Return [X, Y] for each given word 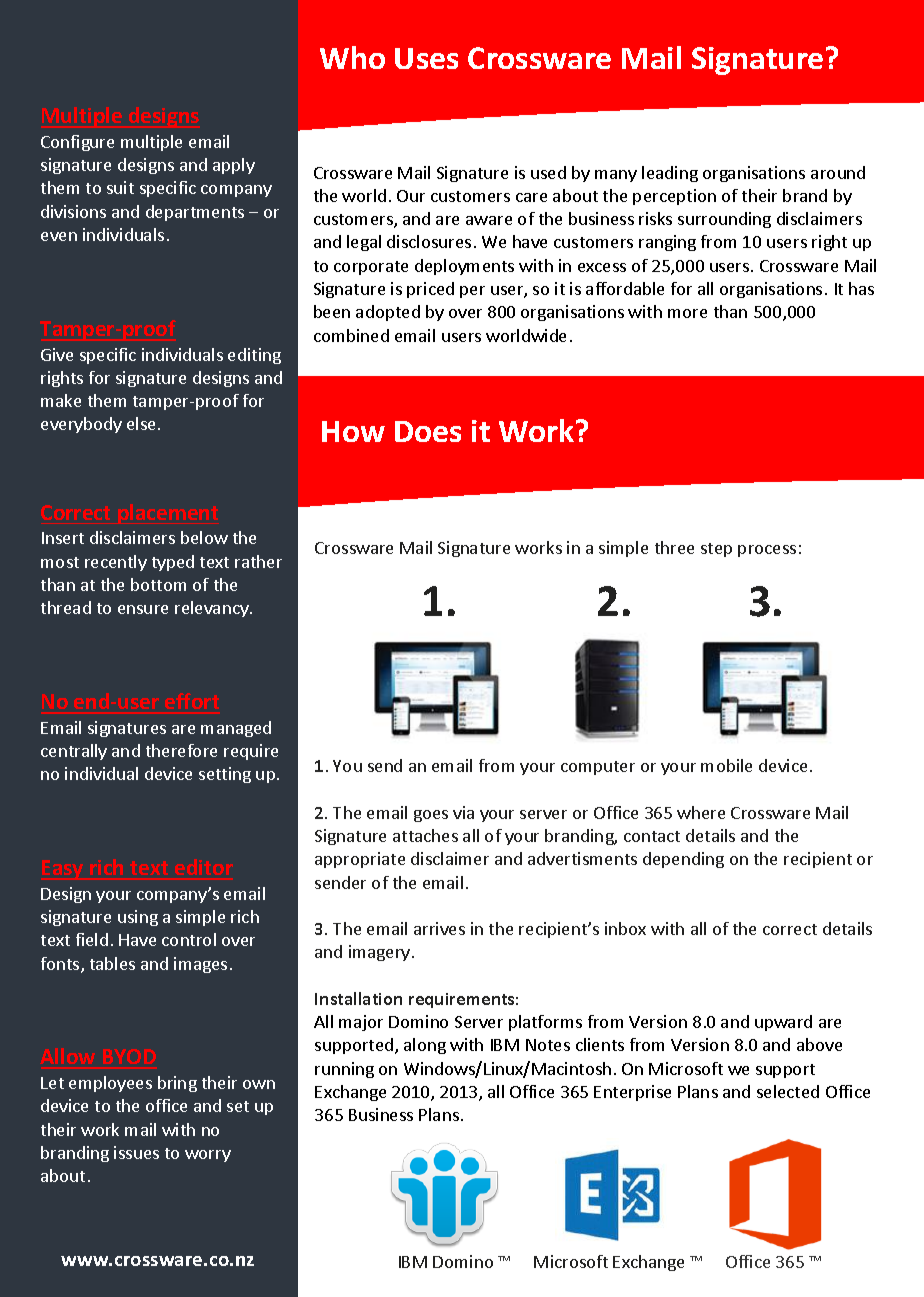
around [838, 172]
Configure [77, 143]
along [425, 1046]
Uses [426, 58]
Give [57, 354]
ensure [143, 609]
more [687, 313]
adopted [388, 313]
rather [258, 561]
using [138, 918]
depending [683, 860]
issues [136, 1152]
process [767, 551]
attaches [425, 835]
